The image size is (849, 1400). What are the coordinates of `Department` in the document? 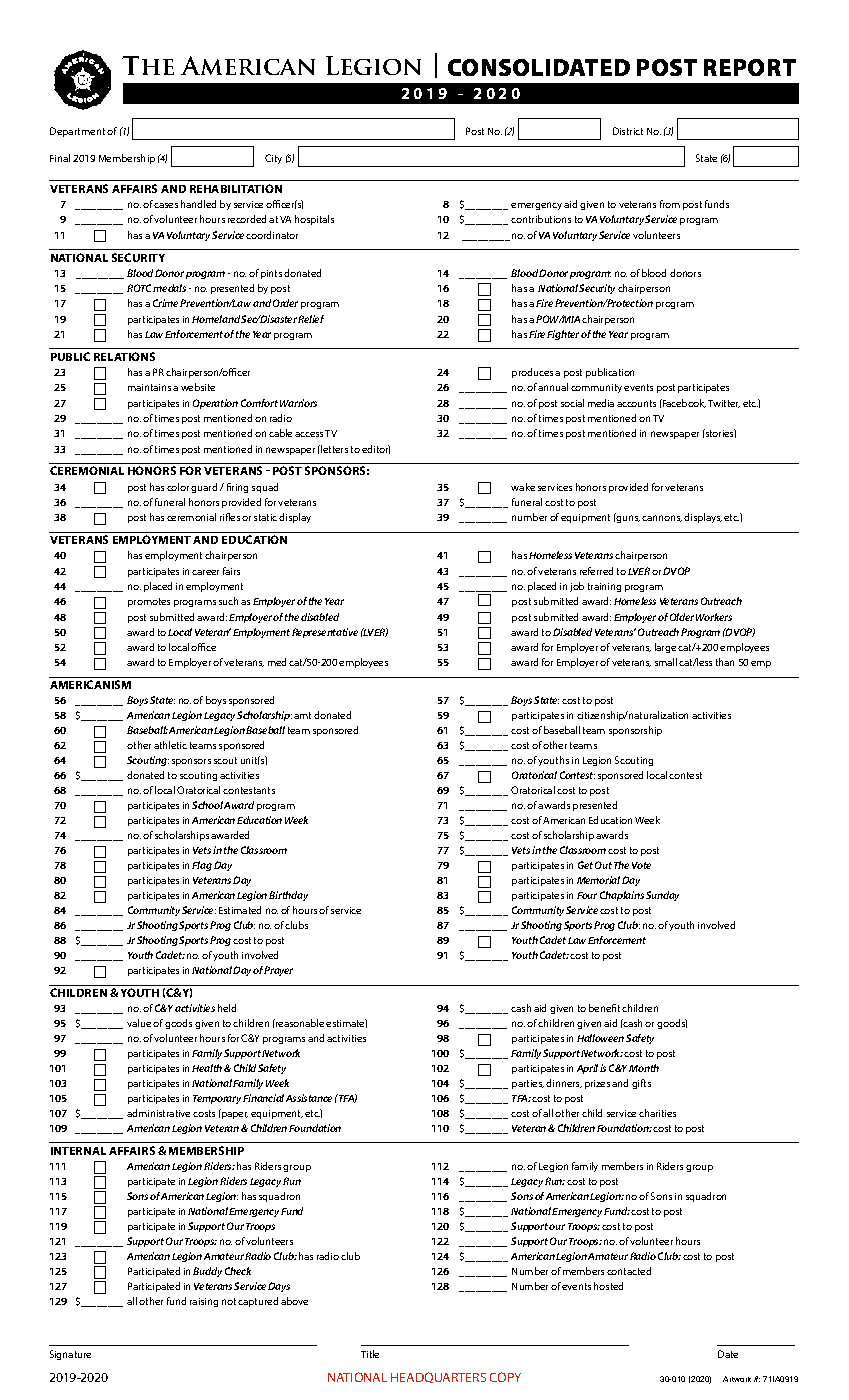 It's located at (77, 132).
